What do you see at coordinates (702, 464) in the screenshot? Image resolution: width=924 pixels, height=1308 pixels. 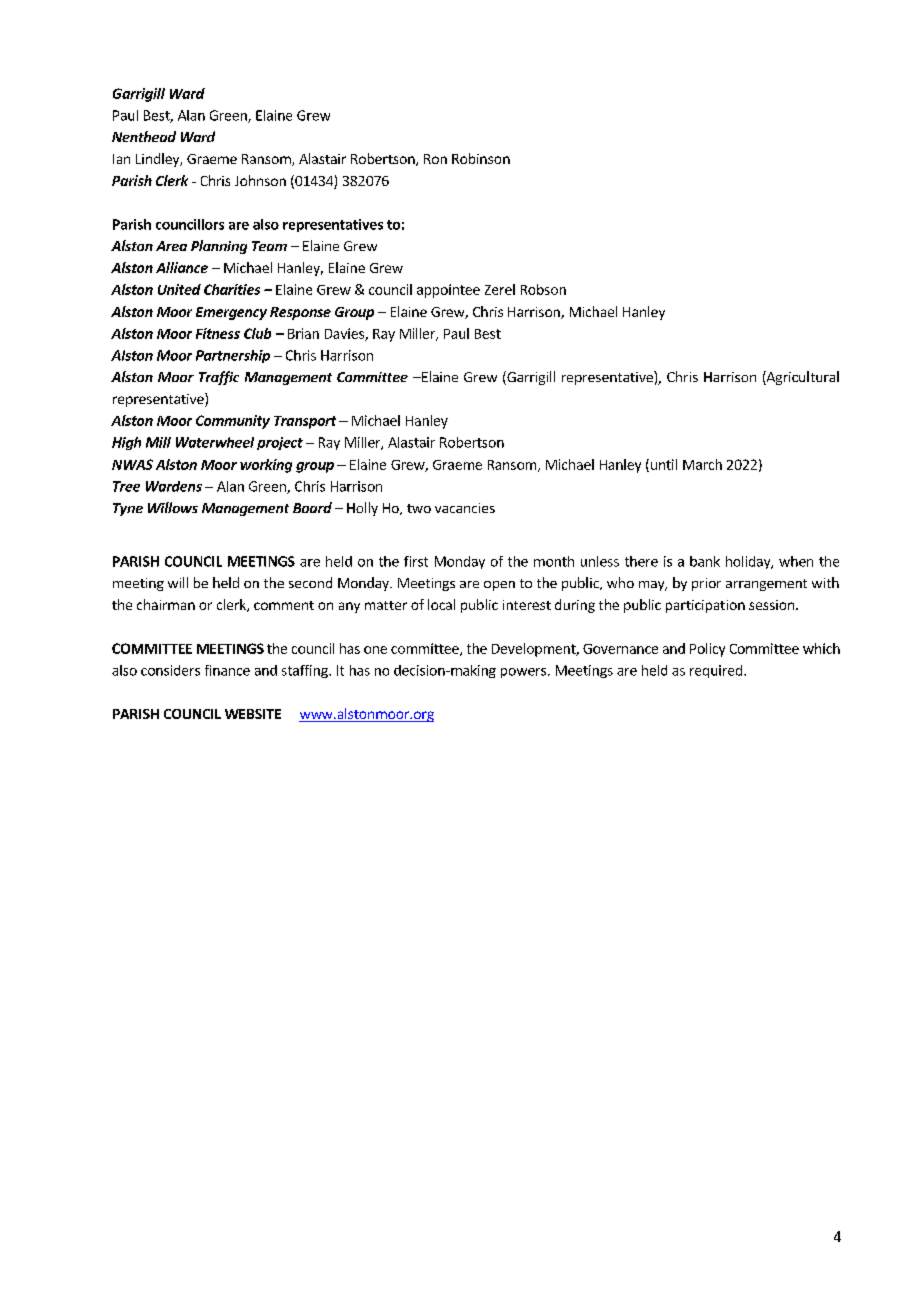 I see `March` at bounding box center [702, 464].
